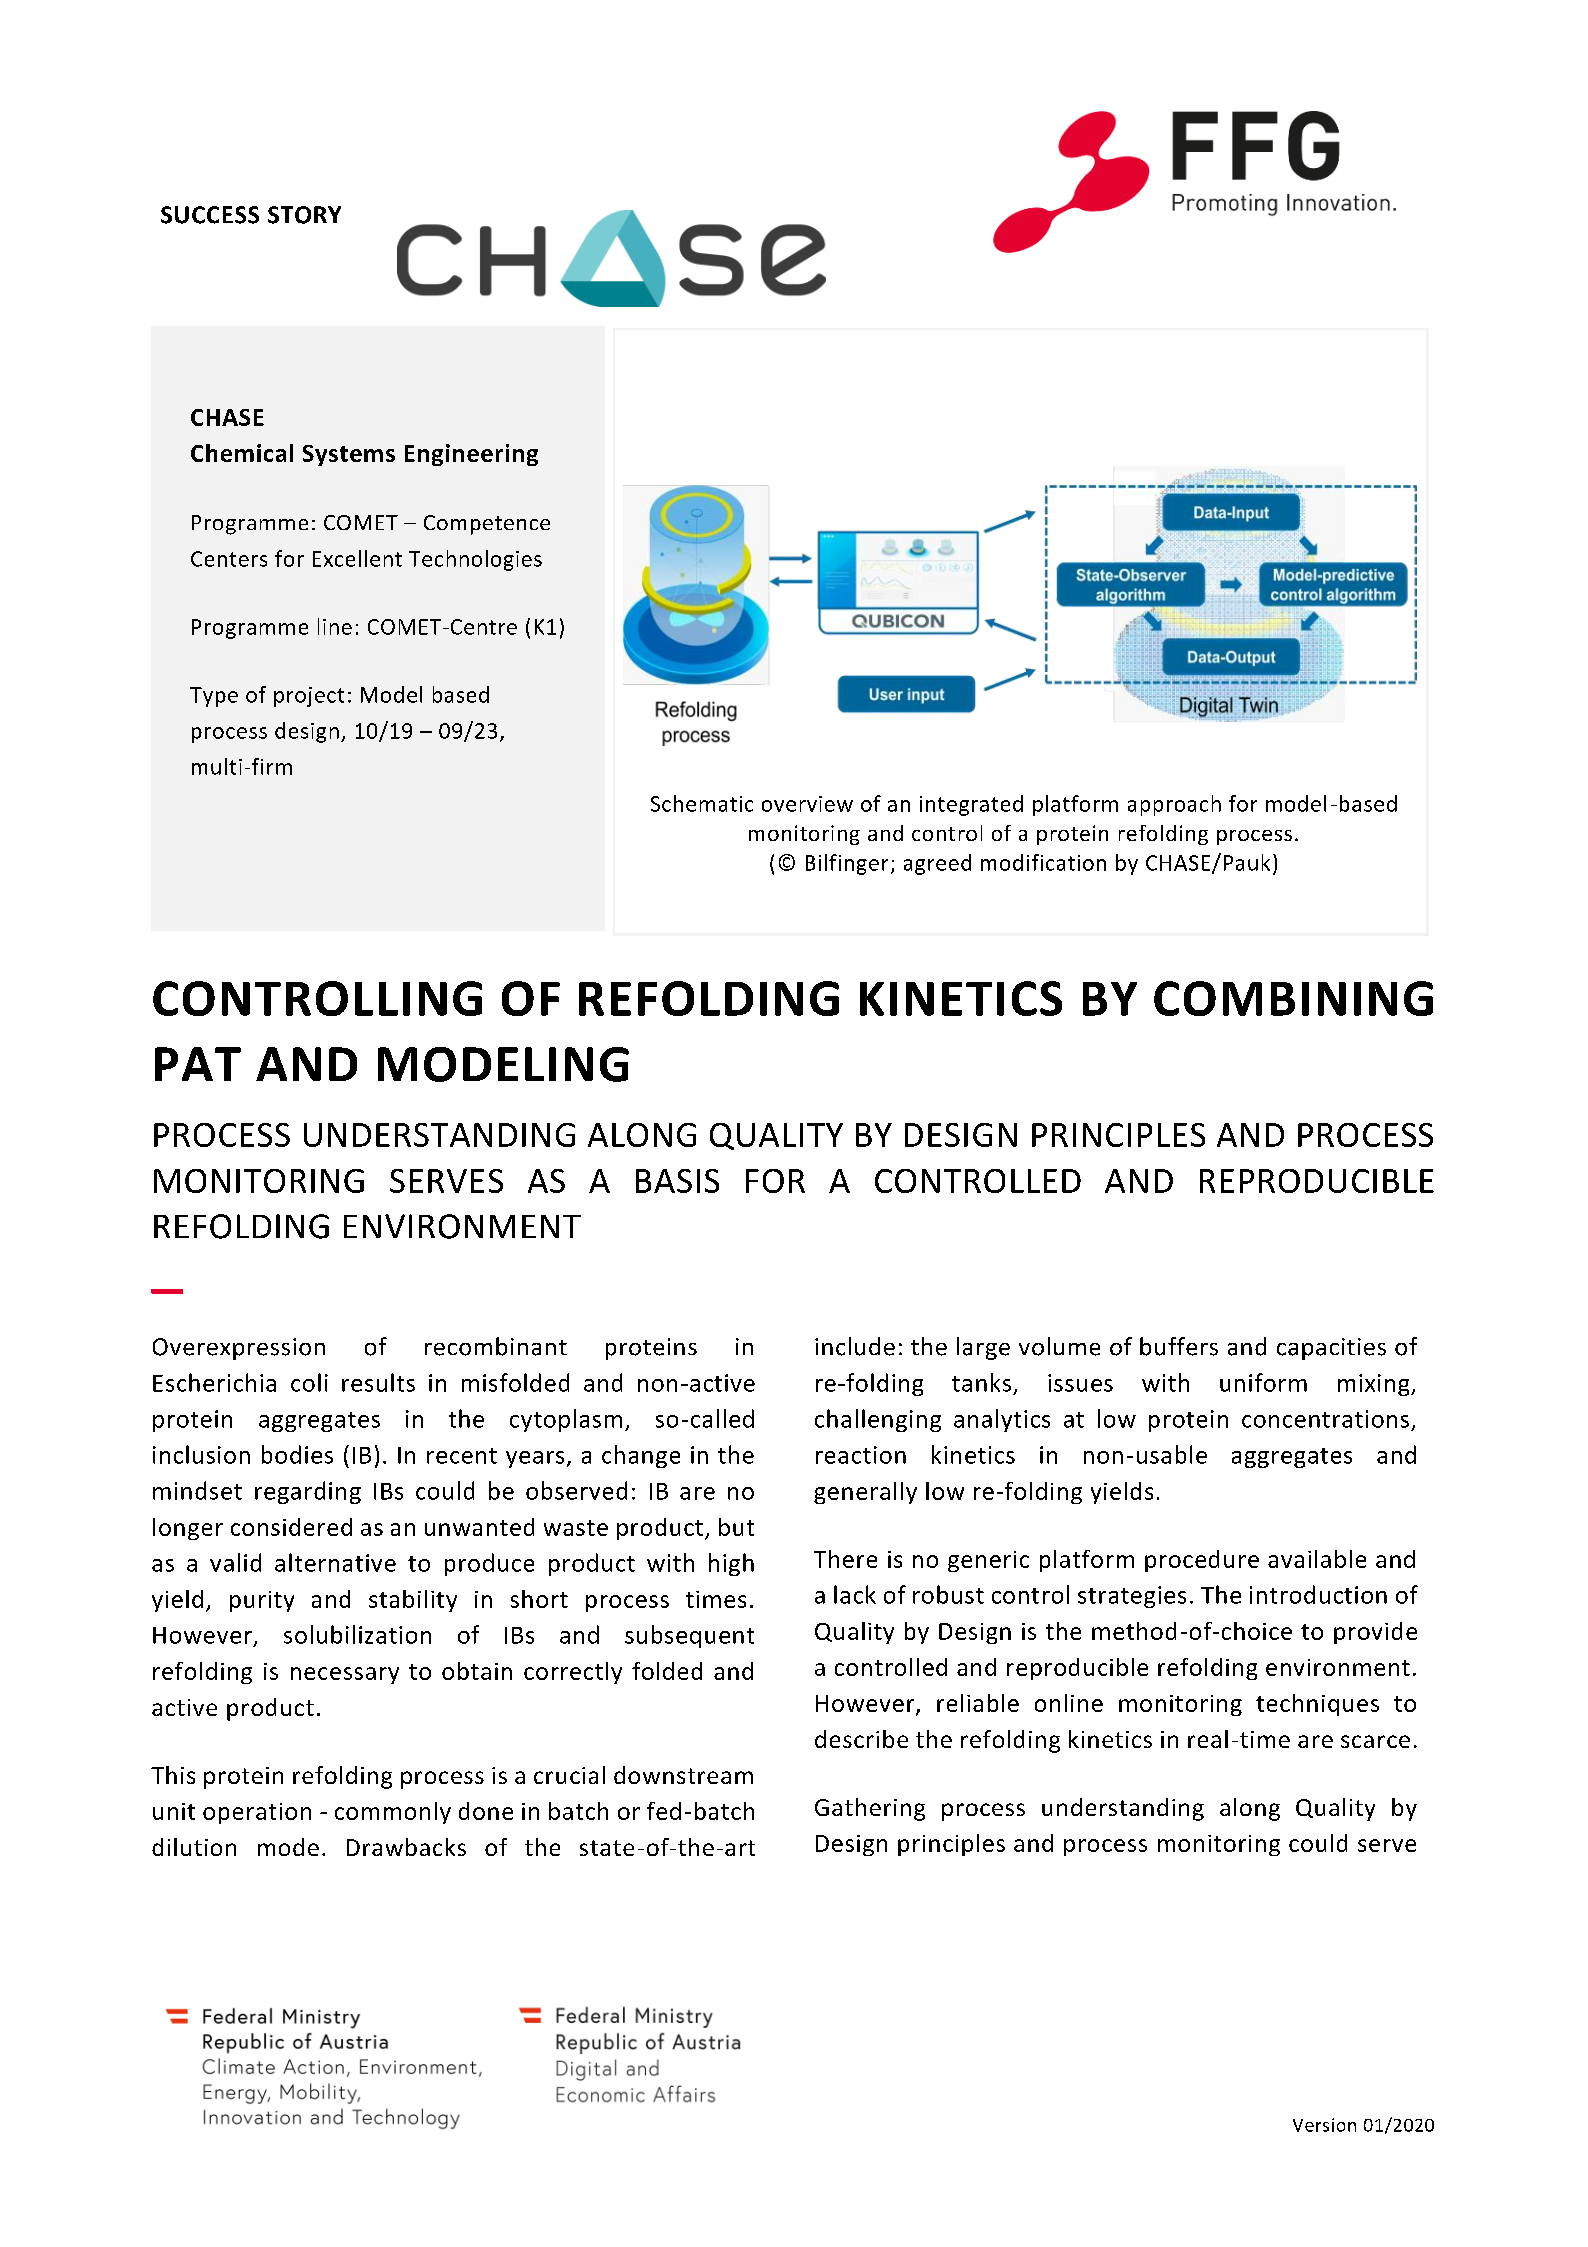 Image resolution: width=1588 pixels, height=2247 pixels. Describe the element at coordinates (870, 1809) in the document. I see `Gathering` at that location.
